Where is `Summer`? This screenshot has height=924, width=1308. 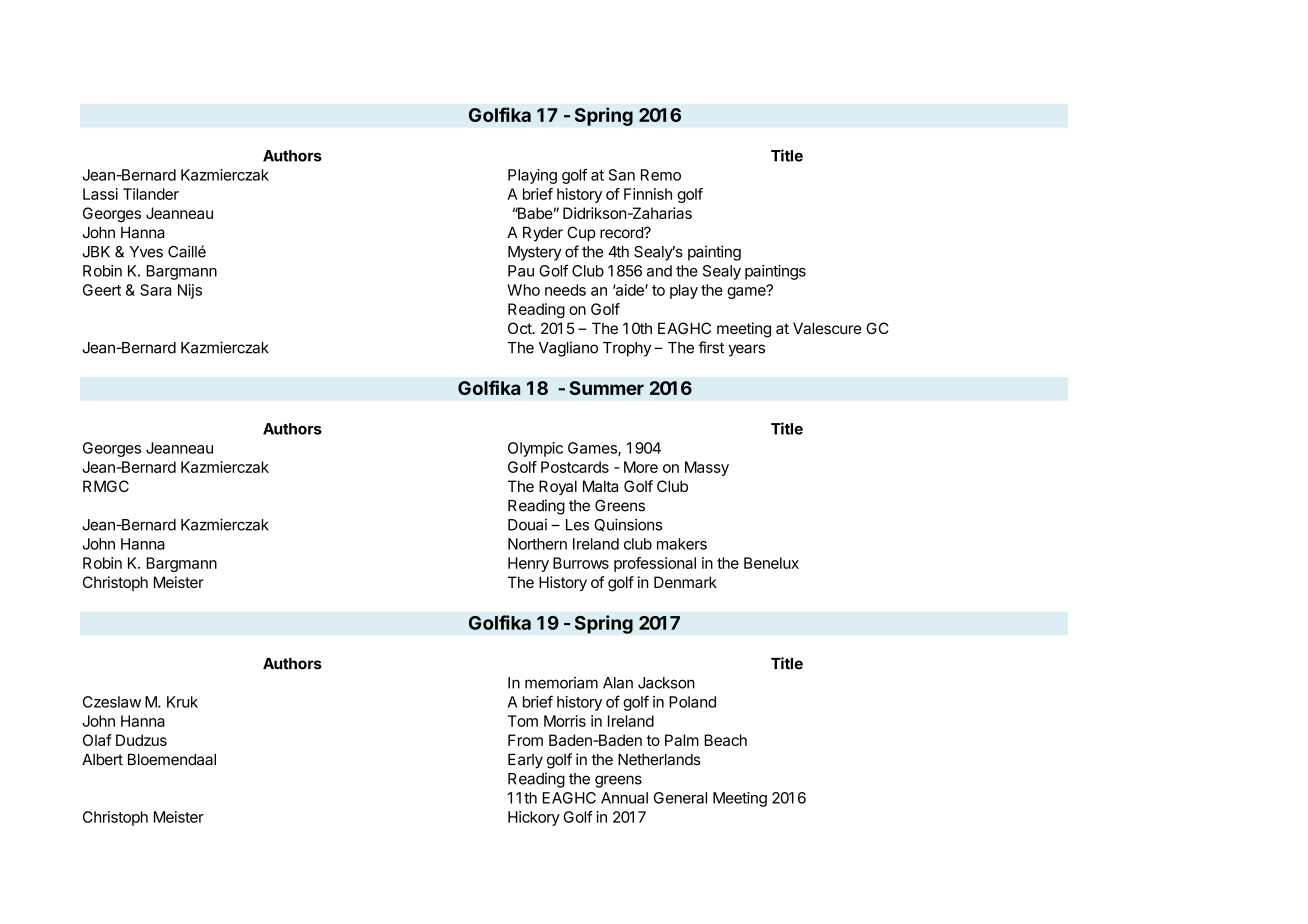 Summer is located at coordinates (606, 388).
